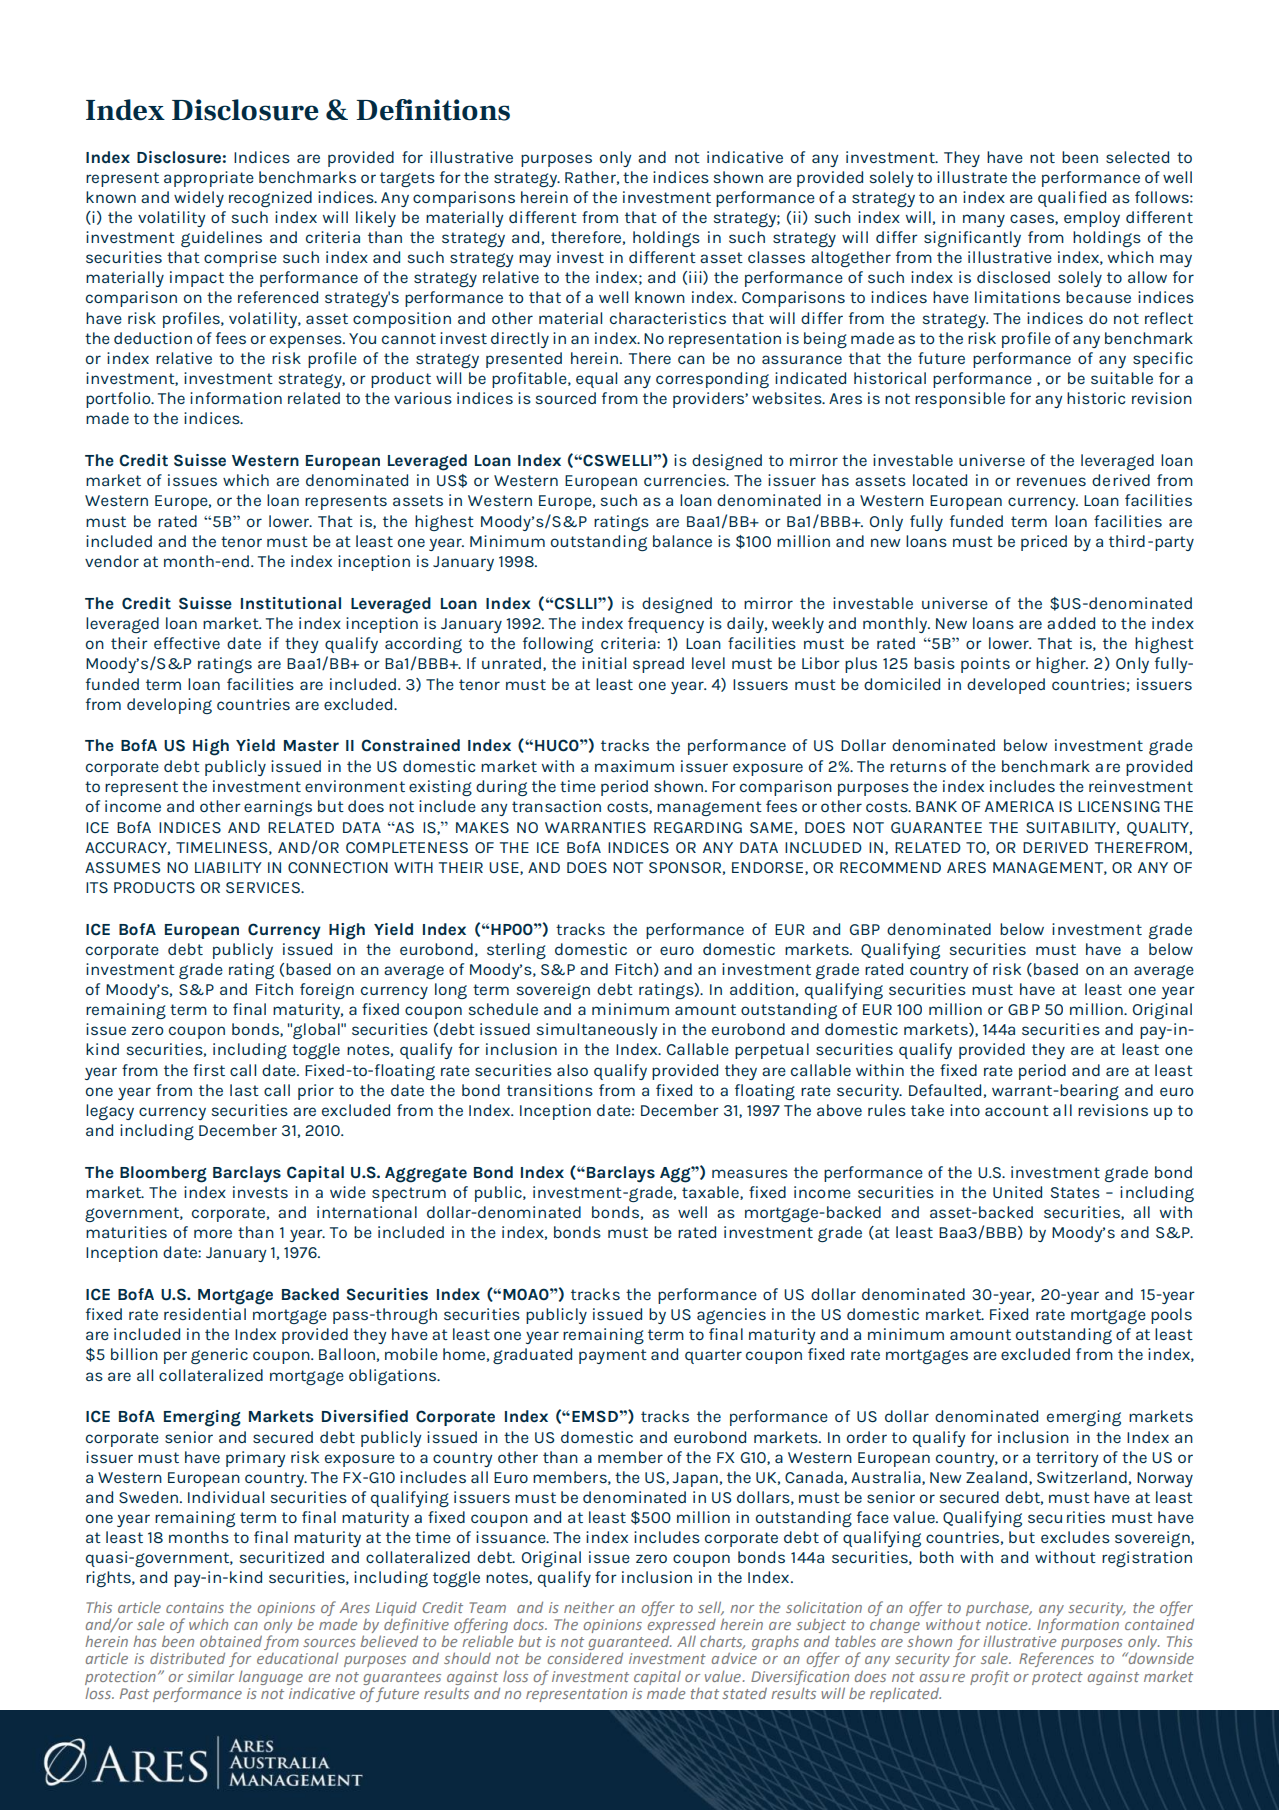 Image resolution: width=1279 pixels, height=1810 pixels. What do you see at coordinates (291, 603) in the screenshot?
I see `Institutional` at bounding box center [291, 603].
